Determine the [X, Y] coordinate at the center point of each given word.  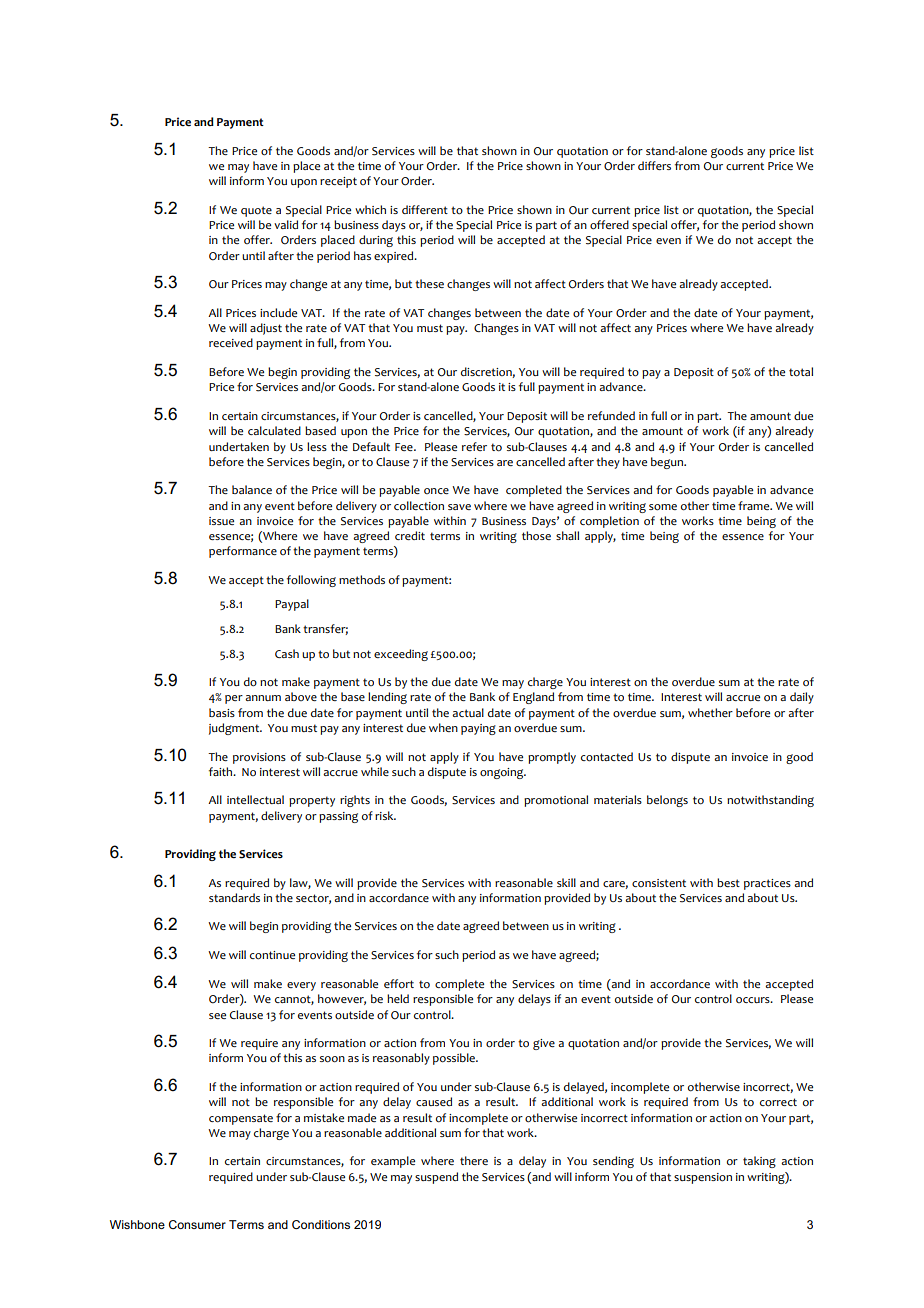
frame [755, 505]
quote [256, 211]
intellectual [255, 799]
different [425, 209]
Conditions [321, 1224]
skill [566, 882]
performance [243, 552]
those [536, 535]
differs [654, 165]
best [728, 882]
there [474, 1160]
